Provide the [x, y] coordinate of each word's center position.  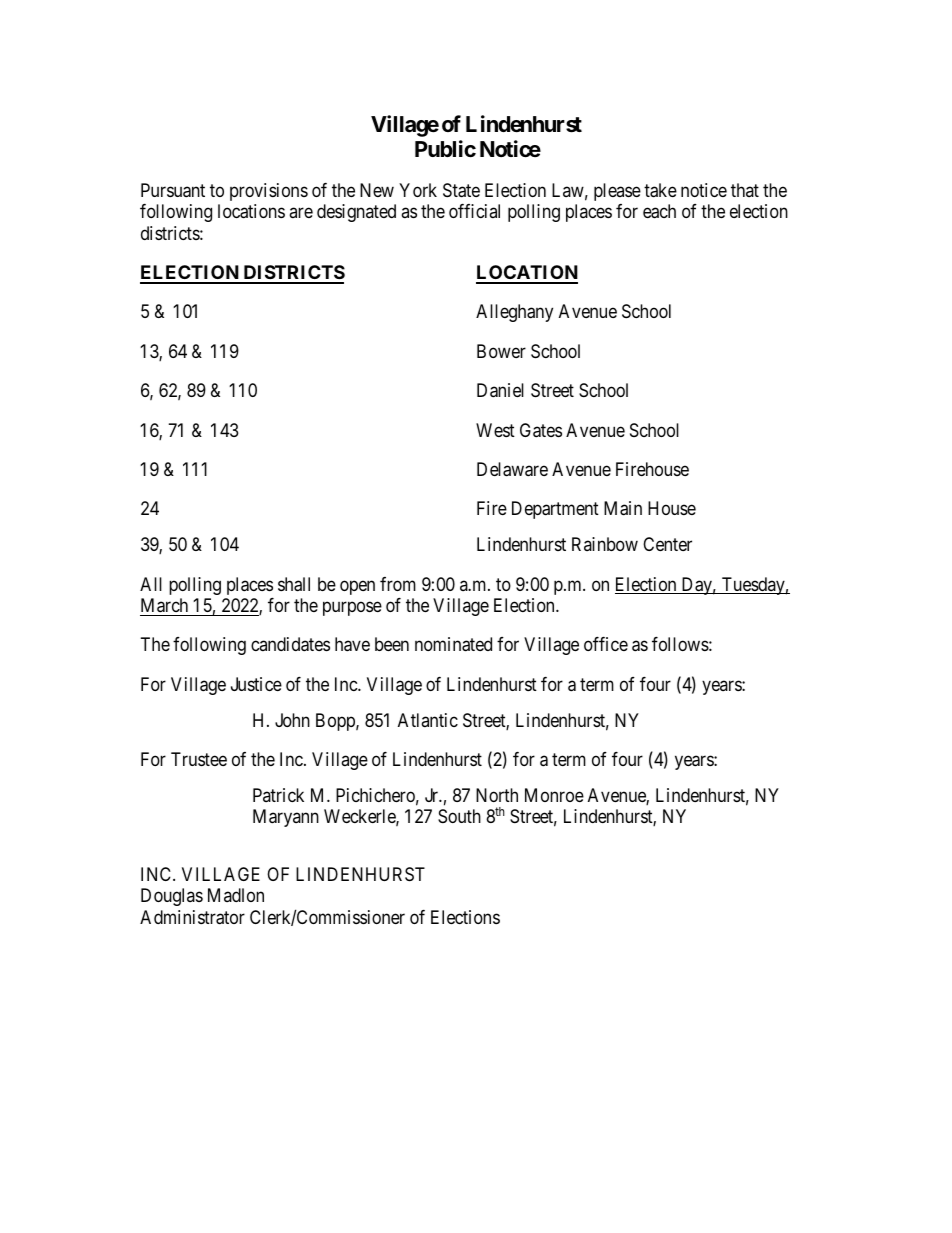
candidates [290, 644]
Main [623, 508]
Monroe [554, 795]
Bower [501, 351]
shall [294, 584]
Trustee [199, 759]
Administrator [192, 917]
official [474, 211]
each [659, 211]
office [606, 644]
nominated [453, 644]
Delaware [512, 469]
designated [356, 213]
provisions [269, 192]
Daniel [500, 390]
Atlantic [428, 720]
